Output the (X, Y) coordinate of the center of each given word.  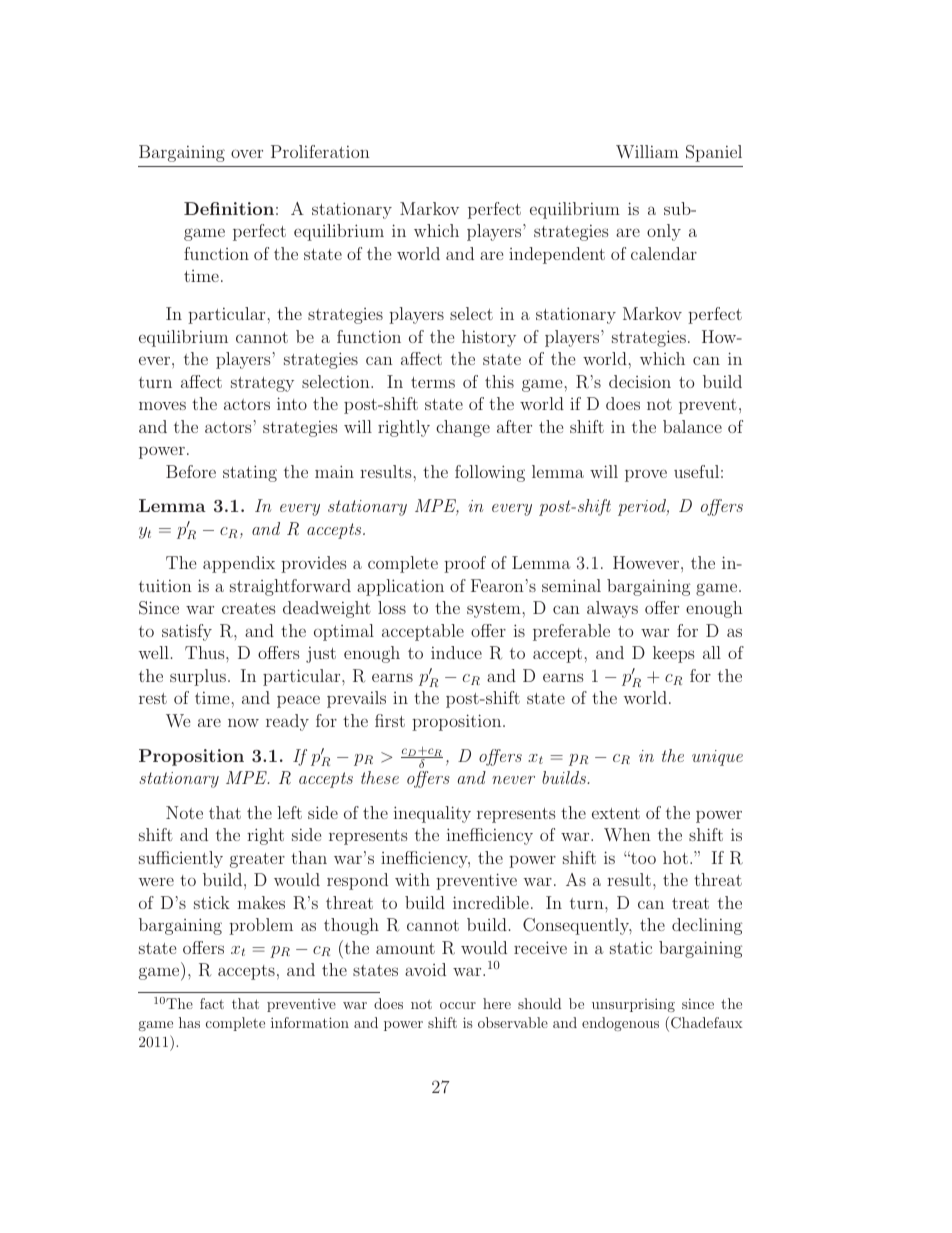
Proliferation (320, 151)
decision (640, 381)
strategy (262, 384)
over (247, 153)
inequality (432, 814)
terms (433, 382)
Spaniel (714, 153)
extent (616, 813)
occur (458, 1005)
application (400, 587)
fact (212, 1003)
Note (184, 812)
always (612, 609)
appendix (239, 564)
